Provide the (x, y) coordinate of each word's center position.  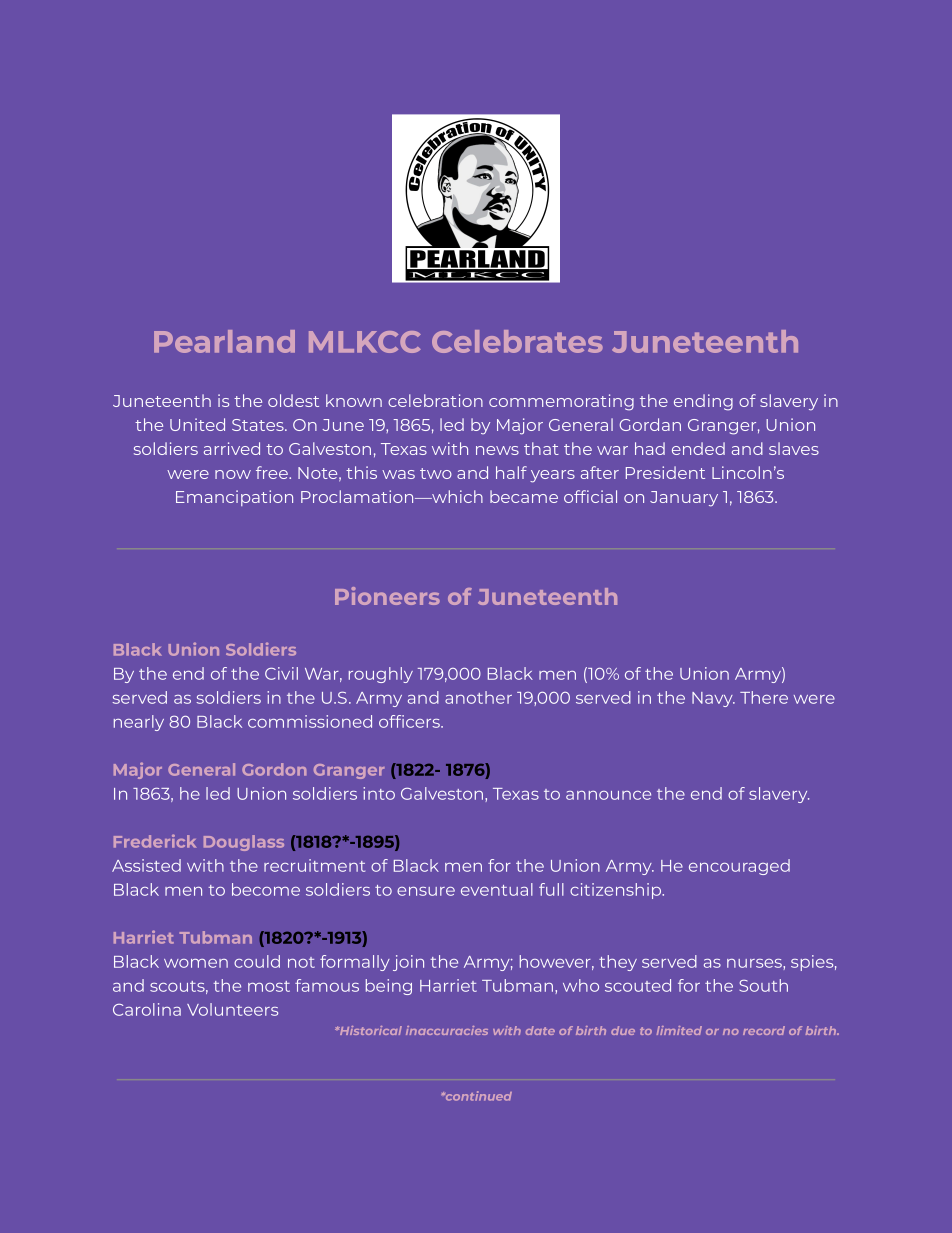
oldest (293, 400)
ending (703, 402)
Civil (281, 673)
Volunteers (232, 1009)
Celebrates (517, 341)
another (478, 697)
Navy (713, 699)
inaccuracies (447, 1030)
